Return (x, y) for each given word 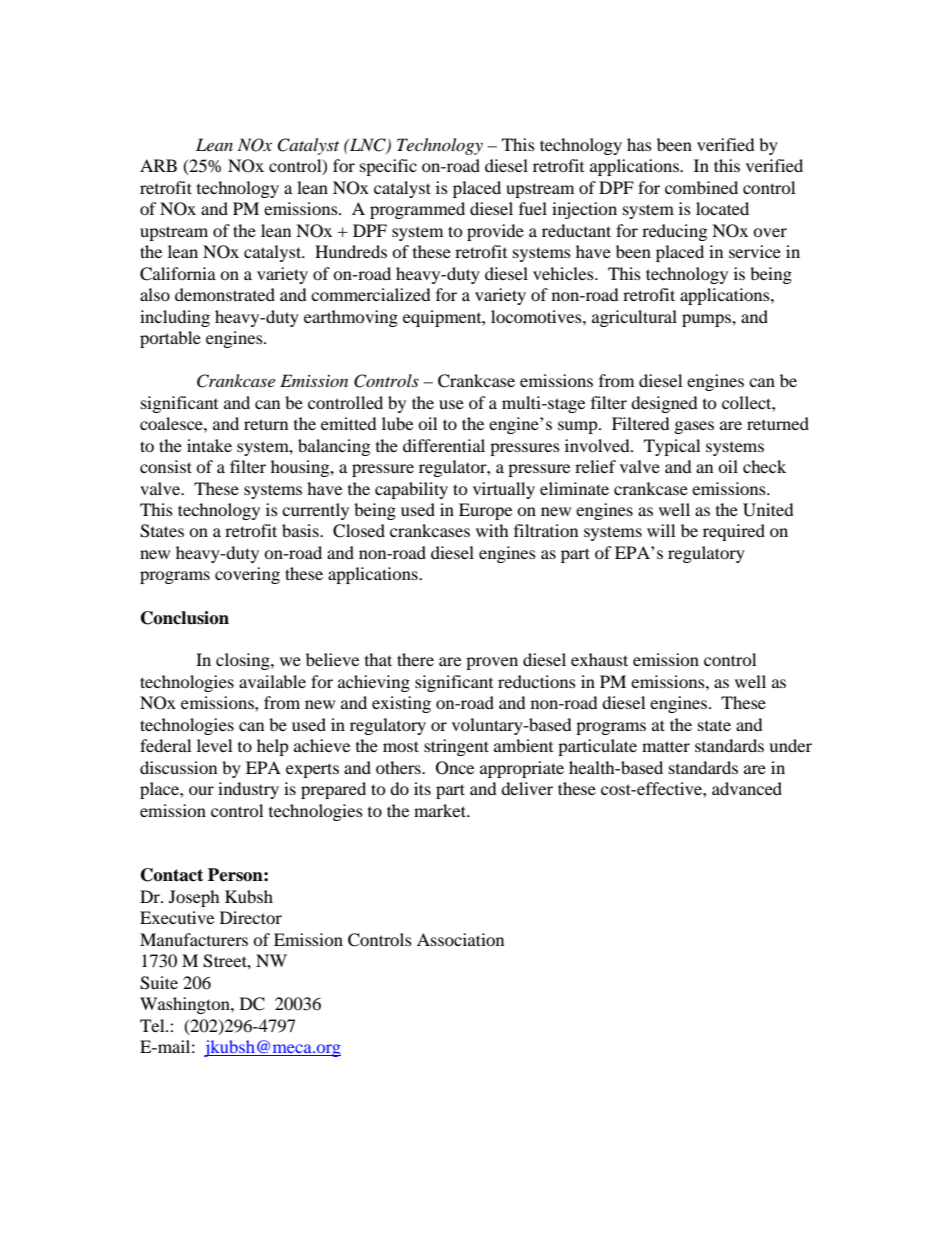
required (734, 532)
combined (701, 187)
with (492, 530)
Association (460, 939)
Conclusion (185, 618)
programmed (417, 210)
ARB (158, 165)
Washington (186, 1005)
